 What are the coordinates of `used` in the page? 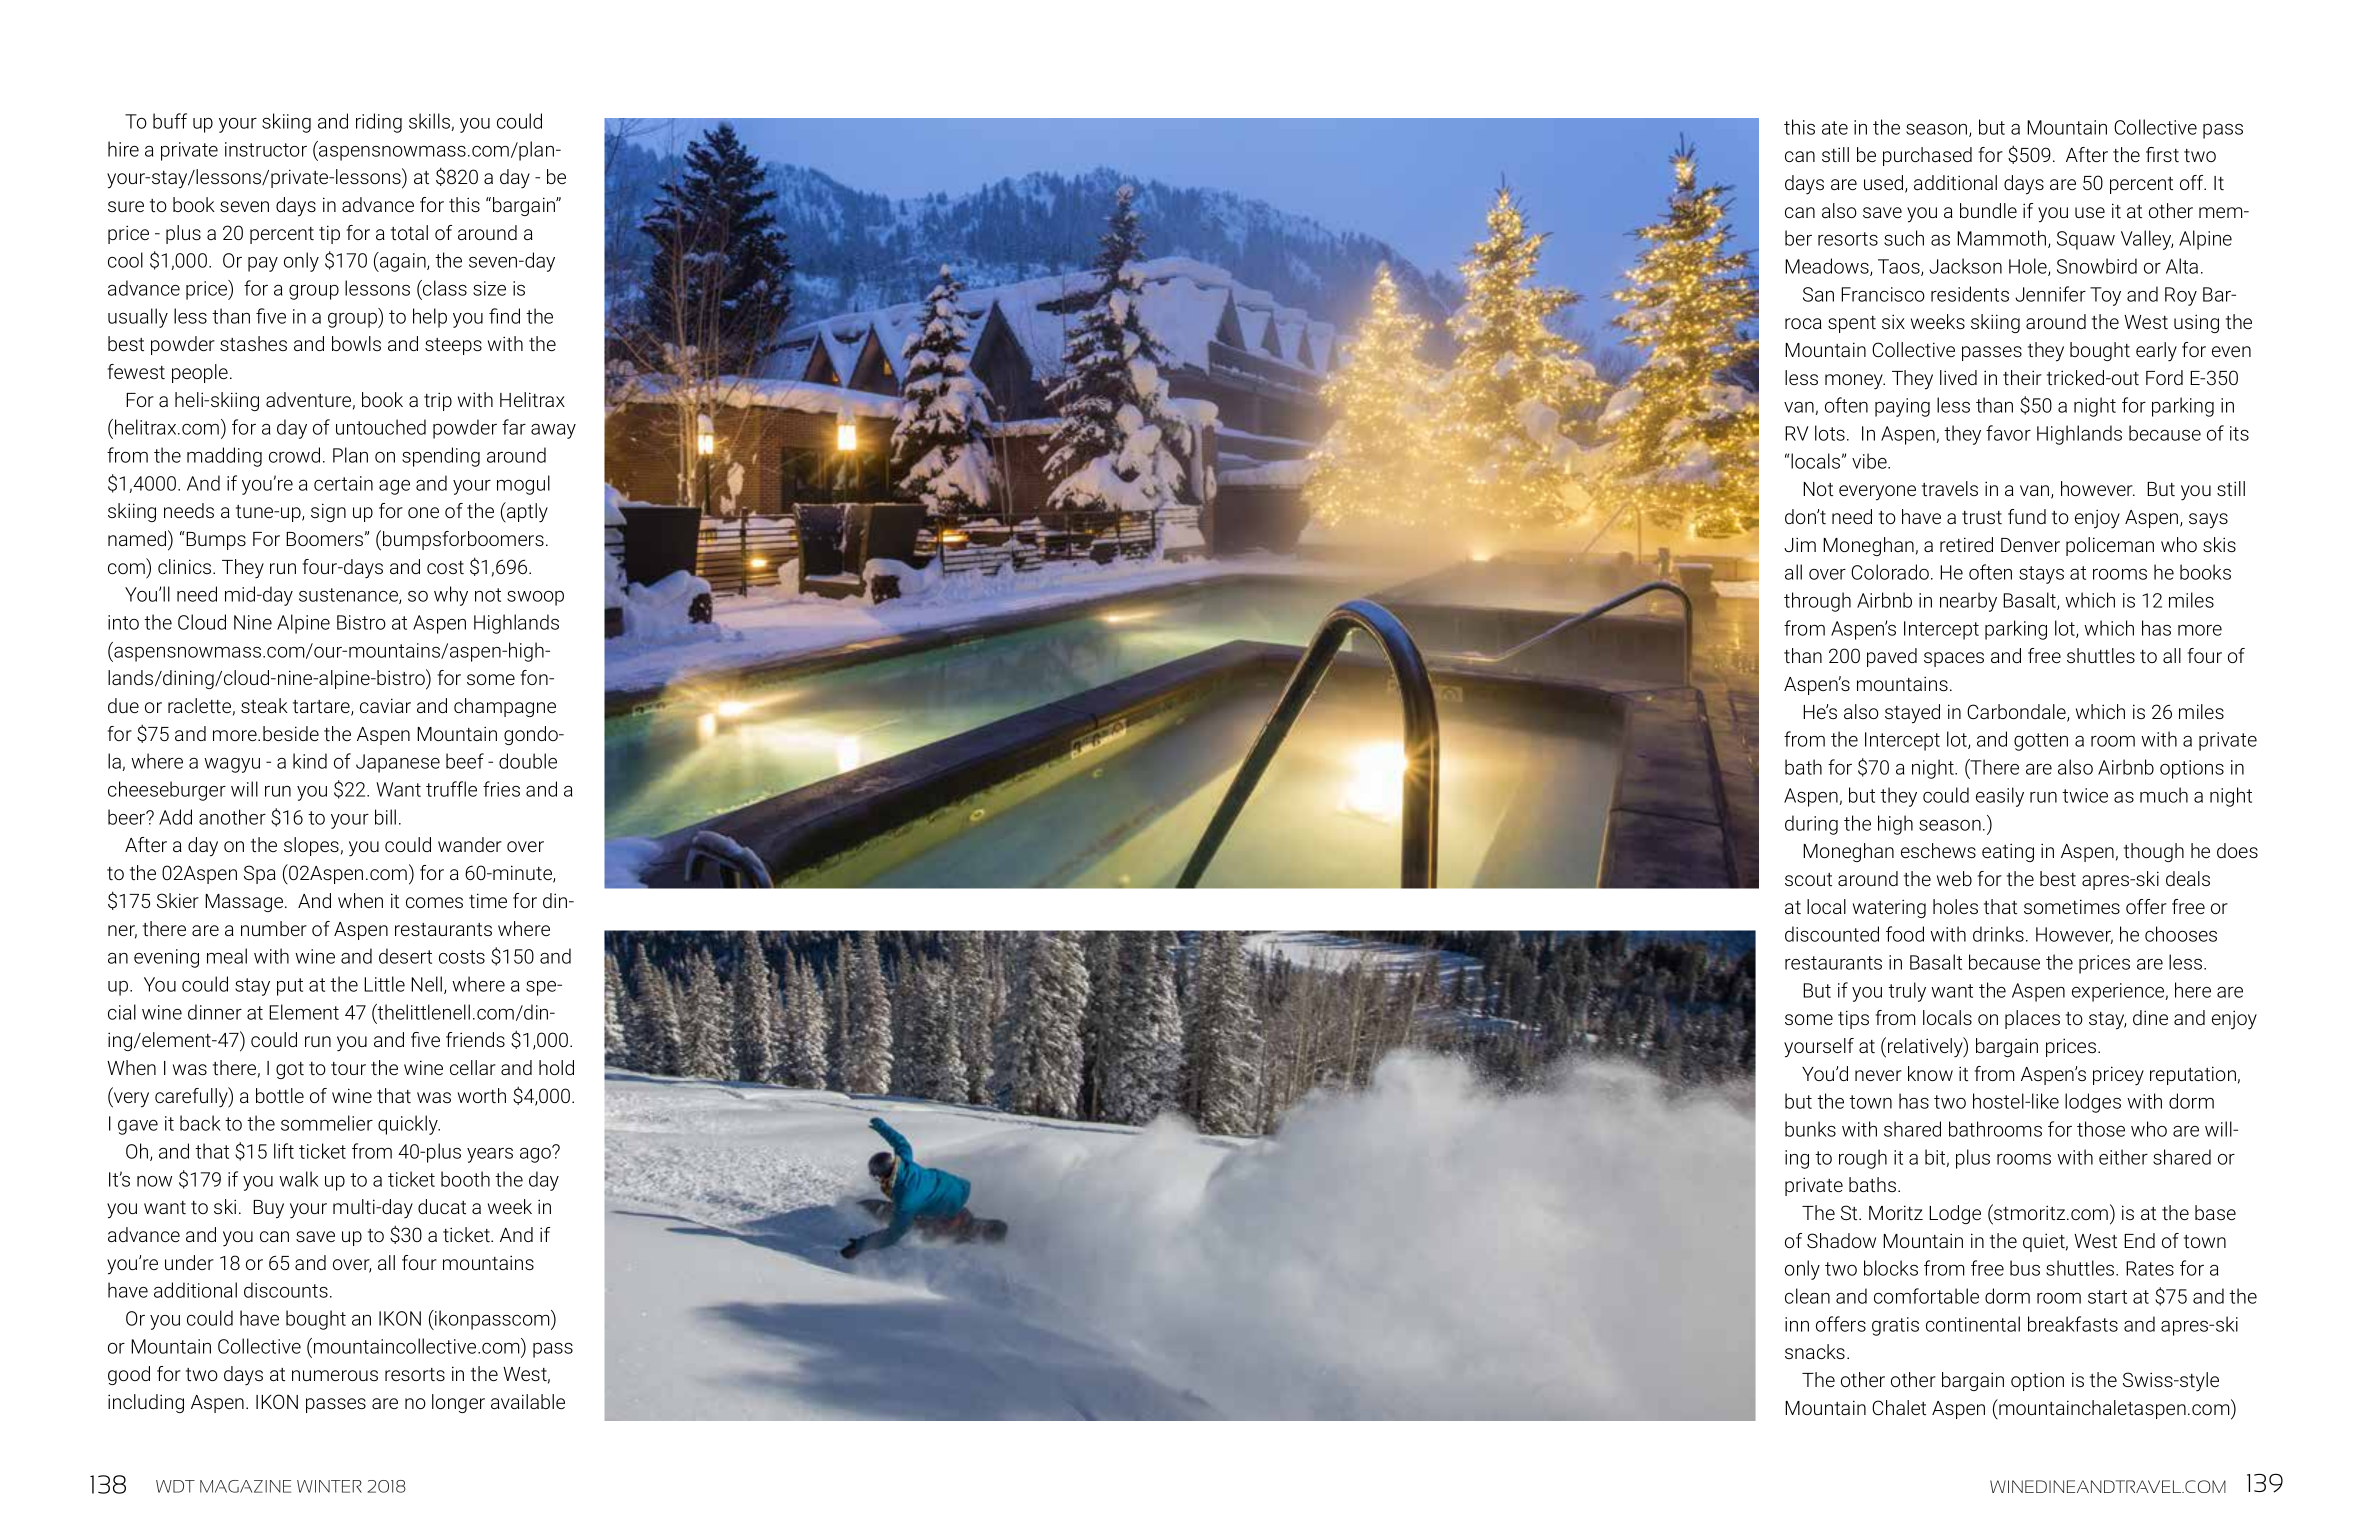 It's located at (1885, 184).
